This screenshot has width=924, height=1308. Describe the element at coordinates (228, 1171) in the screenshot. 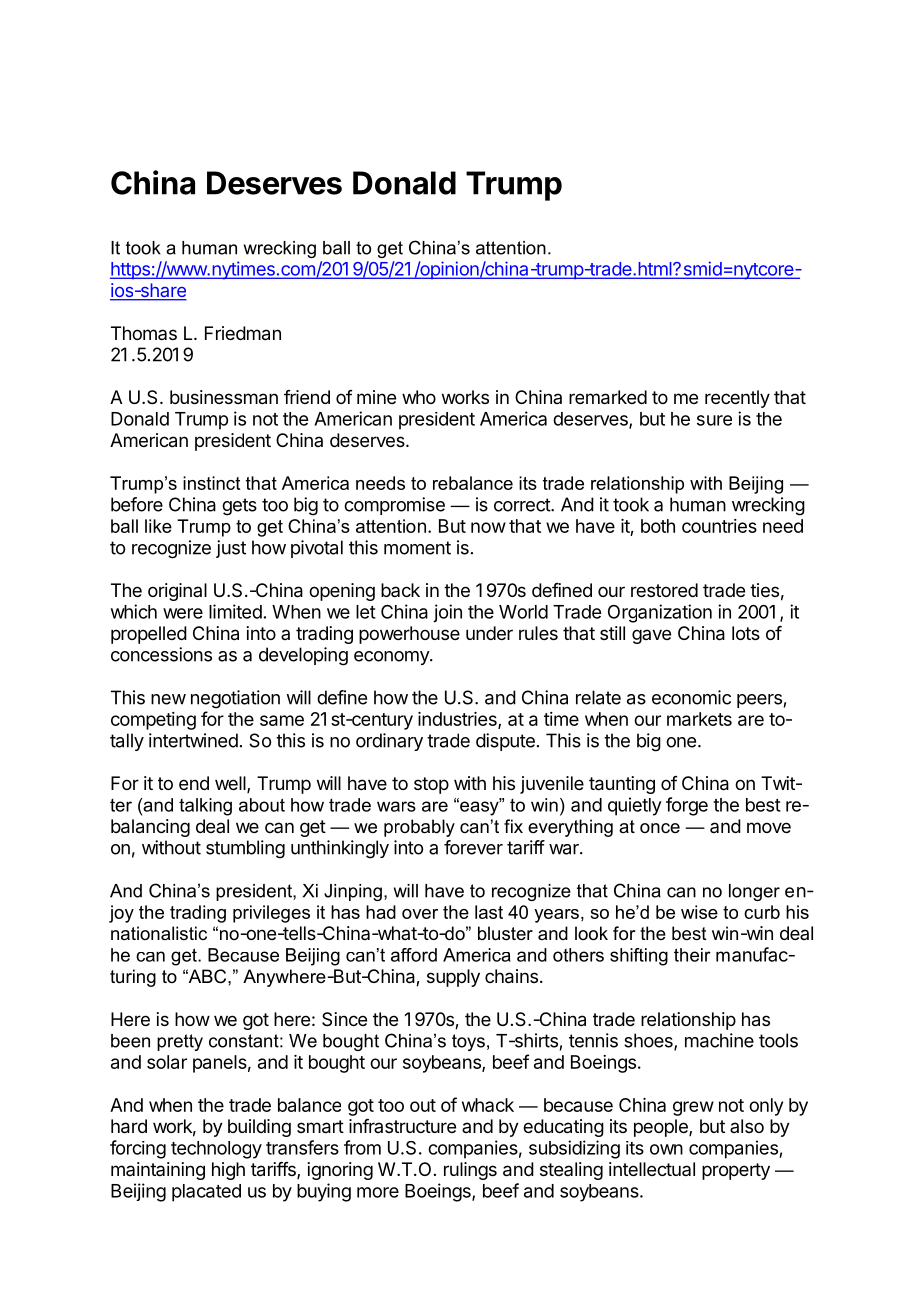

I see `high` at that location.
